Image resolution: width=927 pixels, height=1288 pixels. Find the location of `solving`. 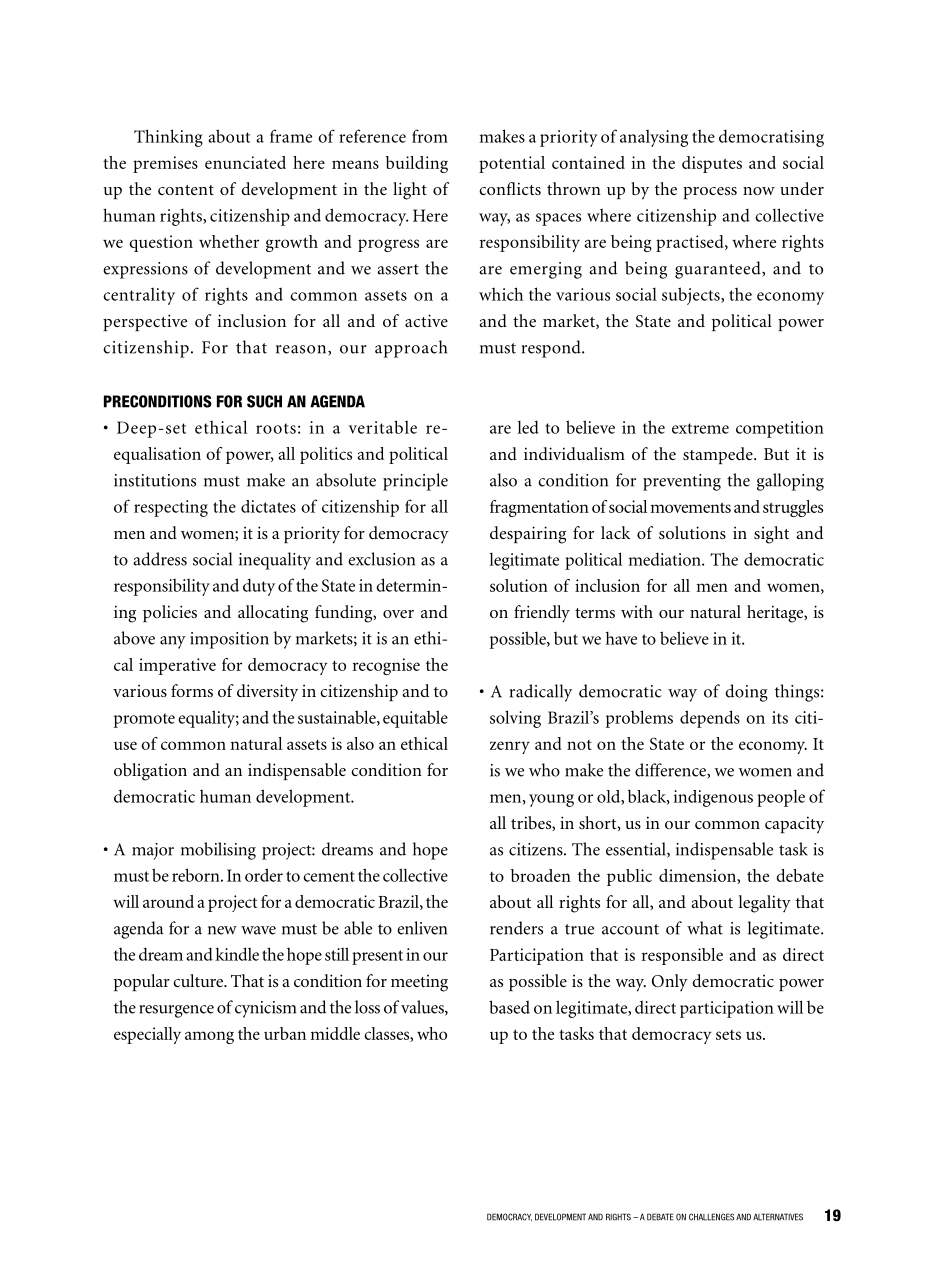

solving is located at coordinates (515, 719).
